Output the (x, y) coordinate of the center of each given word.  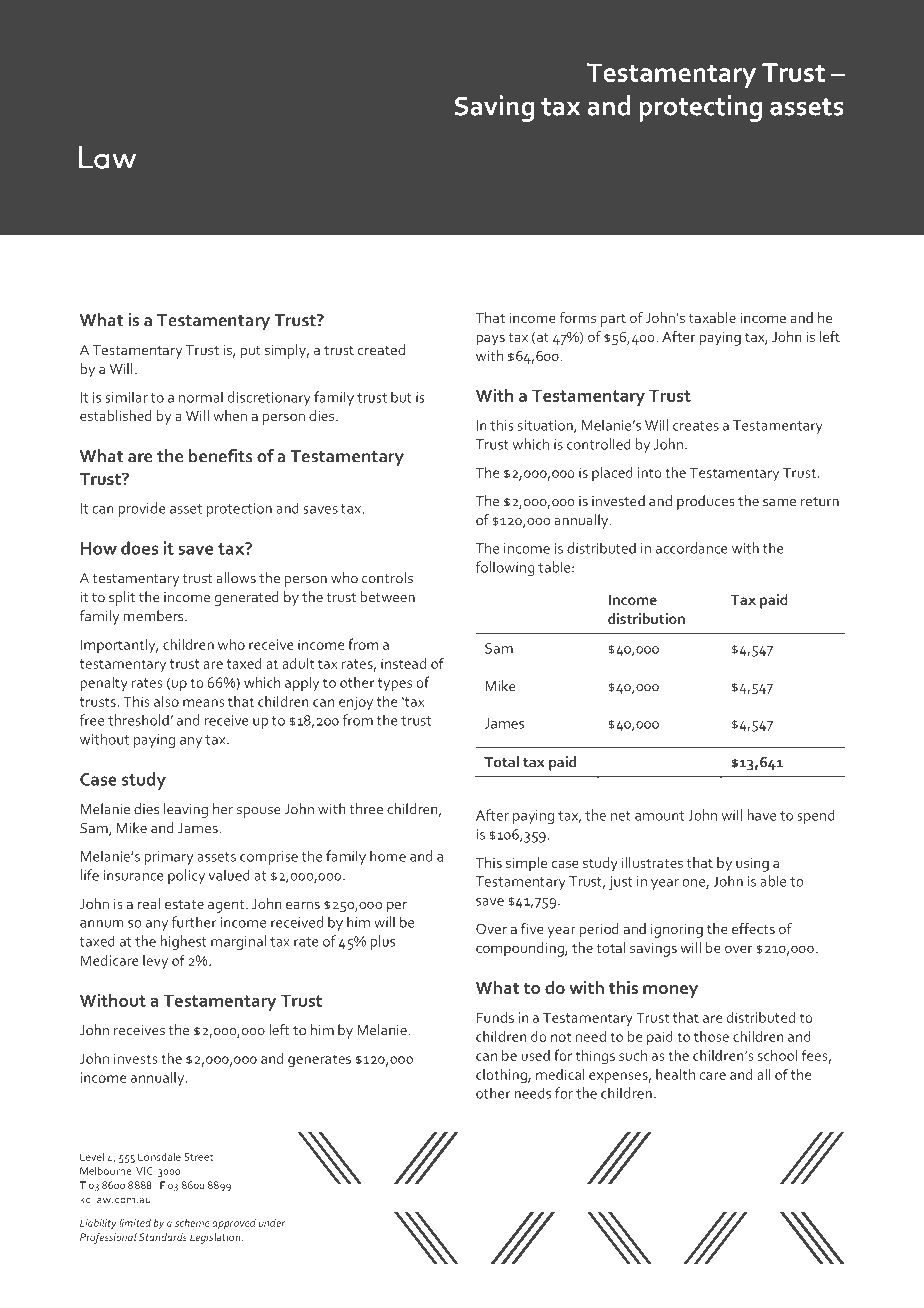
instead (403, 663)
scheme (192, 1222)
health (675, 1074)
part (613, 320)
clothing (502, 1076)
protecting (700, 108)
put (250, 352)
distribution (646, 618)
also (166, 701)
